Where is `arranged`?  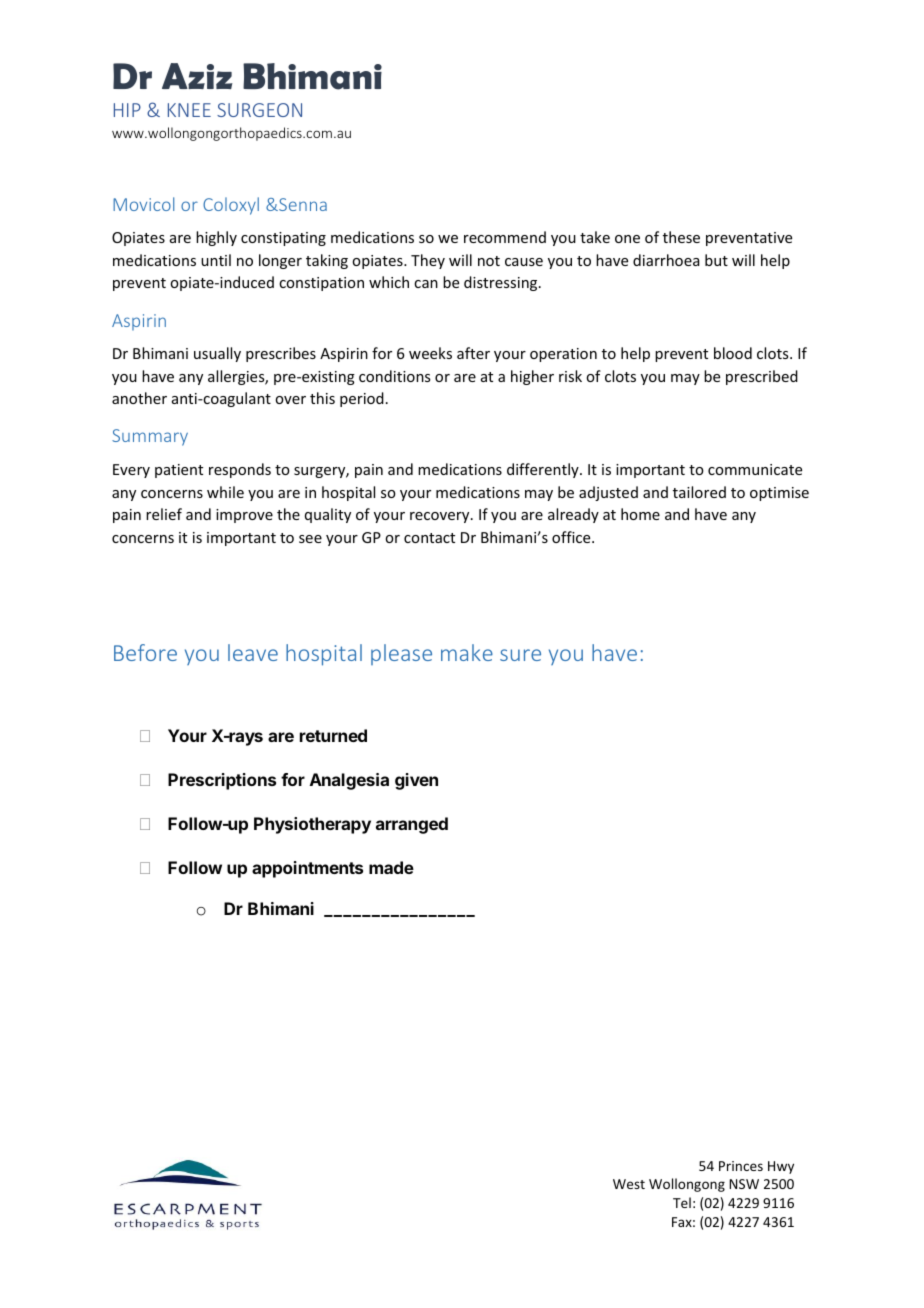 arranged is located at coordinates (412, 825).
